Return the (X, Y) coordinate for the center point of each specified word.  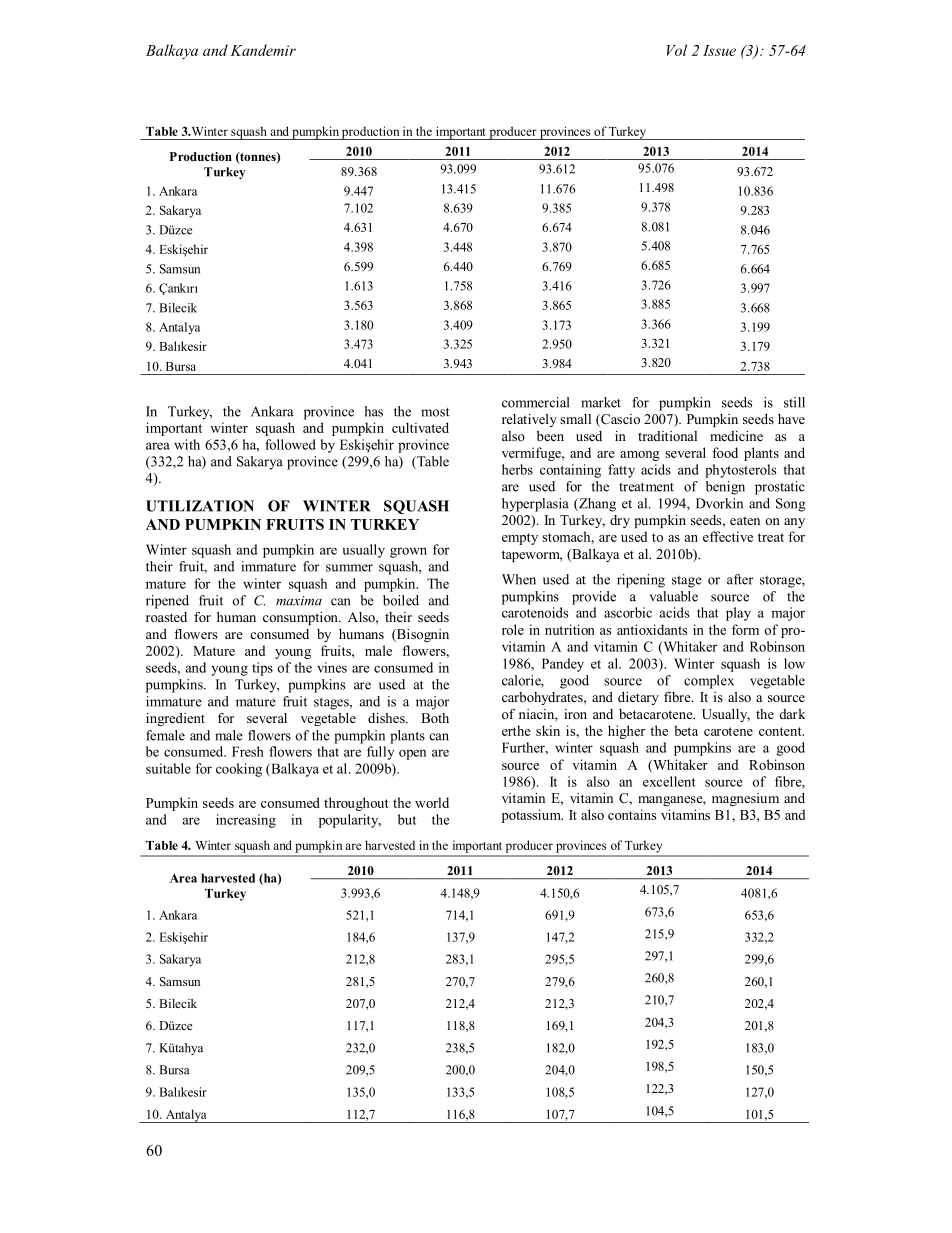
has (373, 411)
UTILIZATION (200, 506)
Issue (719, 50)
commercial (536, 402)
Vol (677, 50)
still (794, 402)
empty (520, 539)
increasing (246, 821)
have (791, 419)
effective (728, 536)
